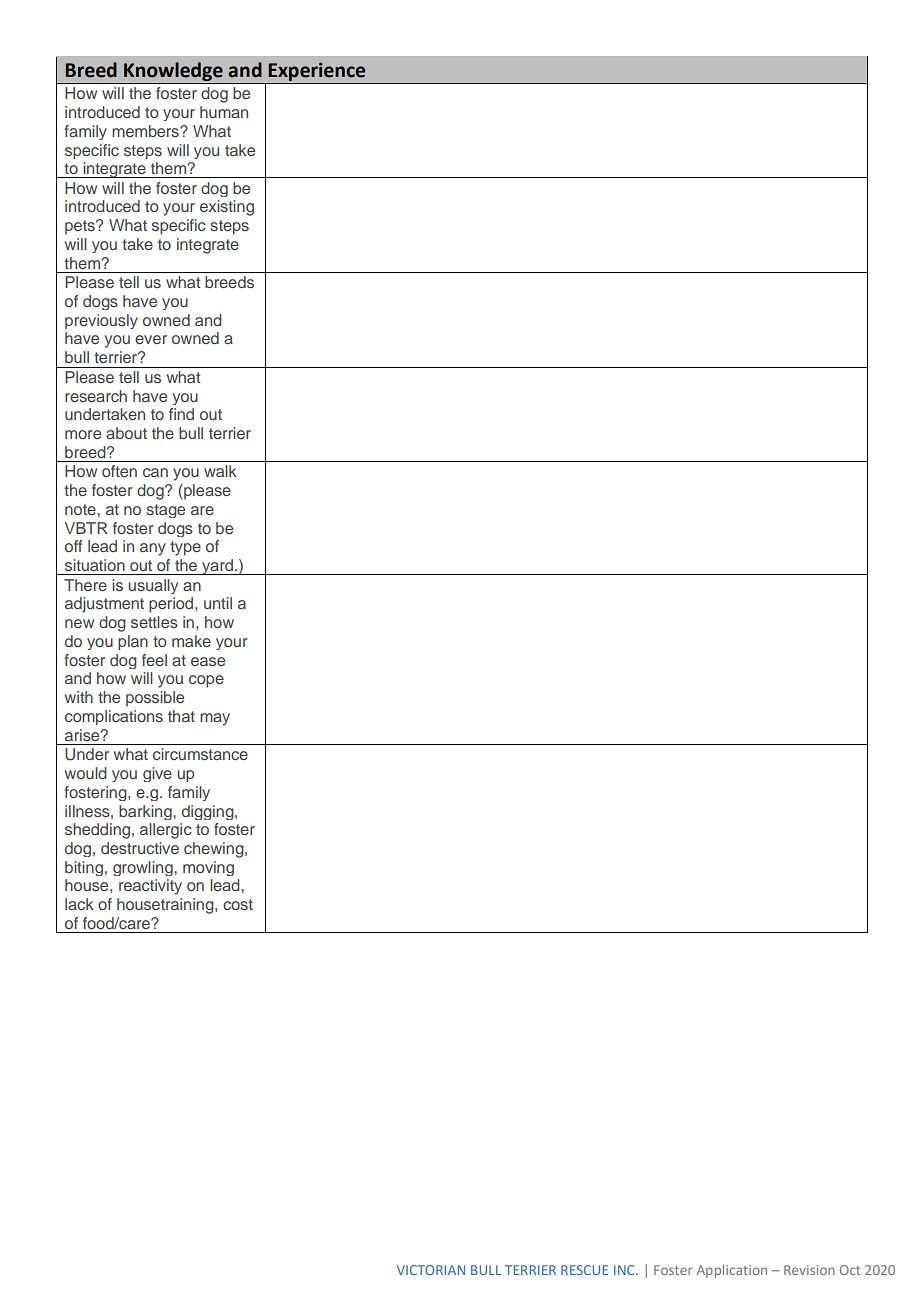 Image resolution: width=924 pixels, height=1307 pixels. What do you see at coordinates (218, 603) in the image?
I see `until` at bounding box center [218, 603].
